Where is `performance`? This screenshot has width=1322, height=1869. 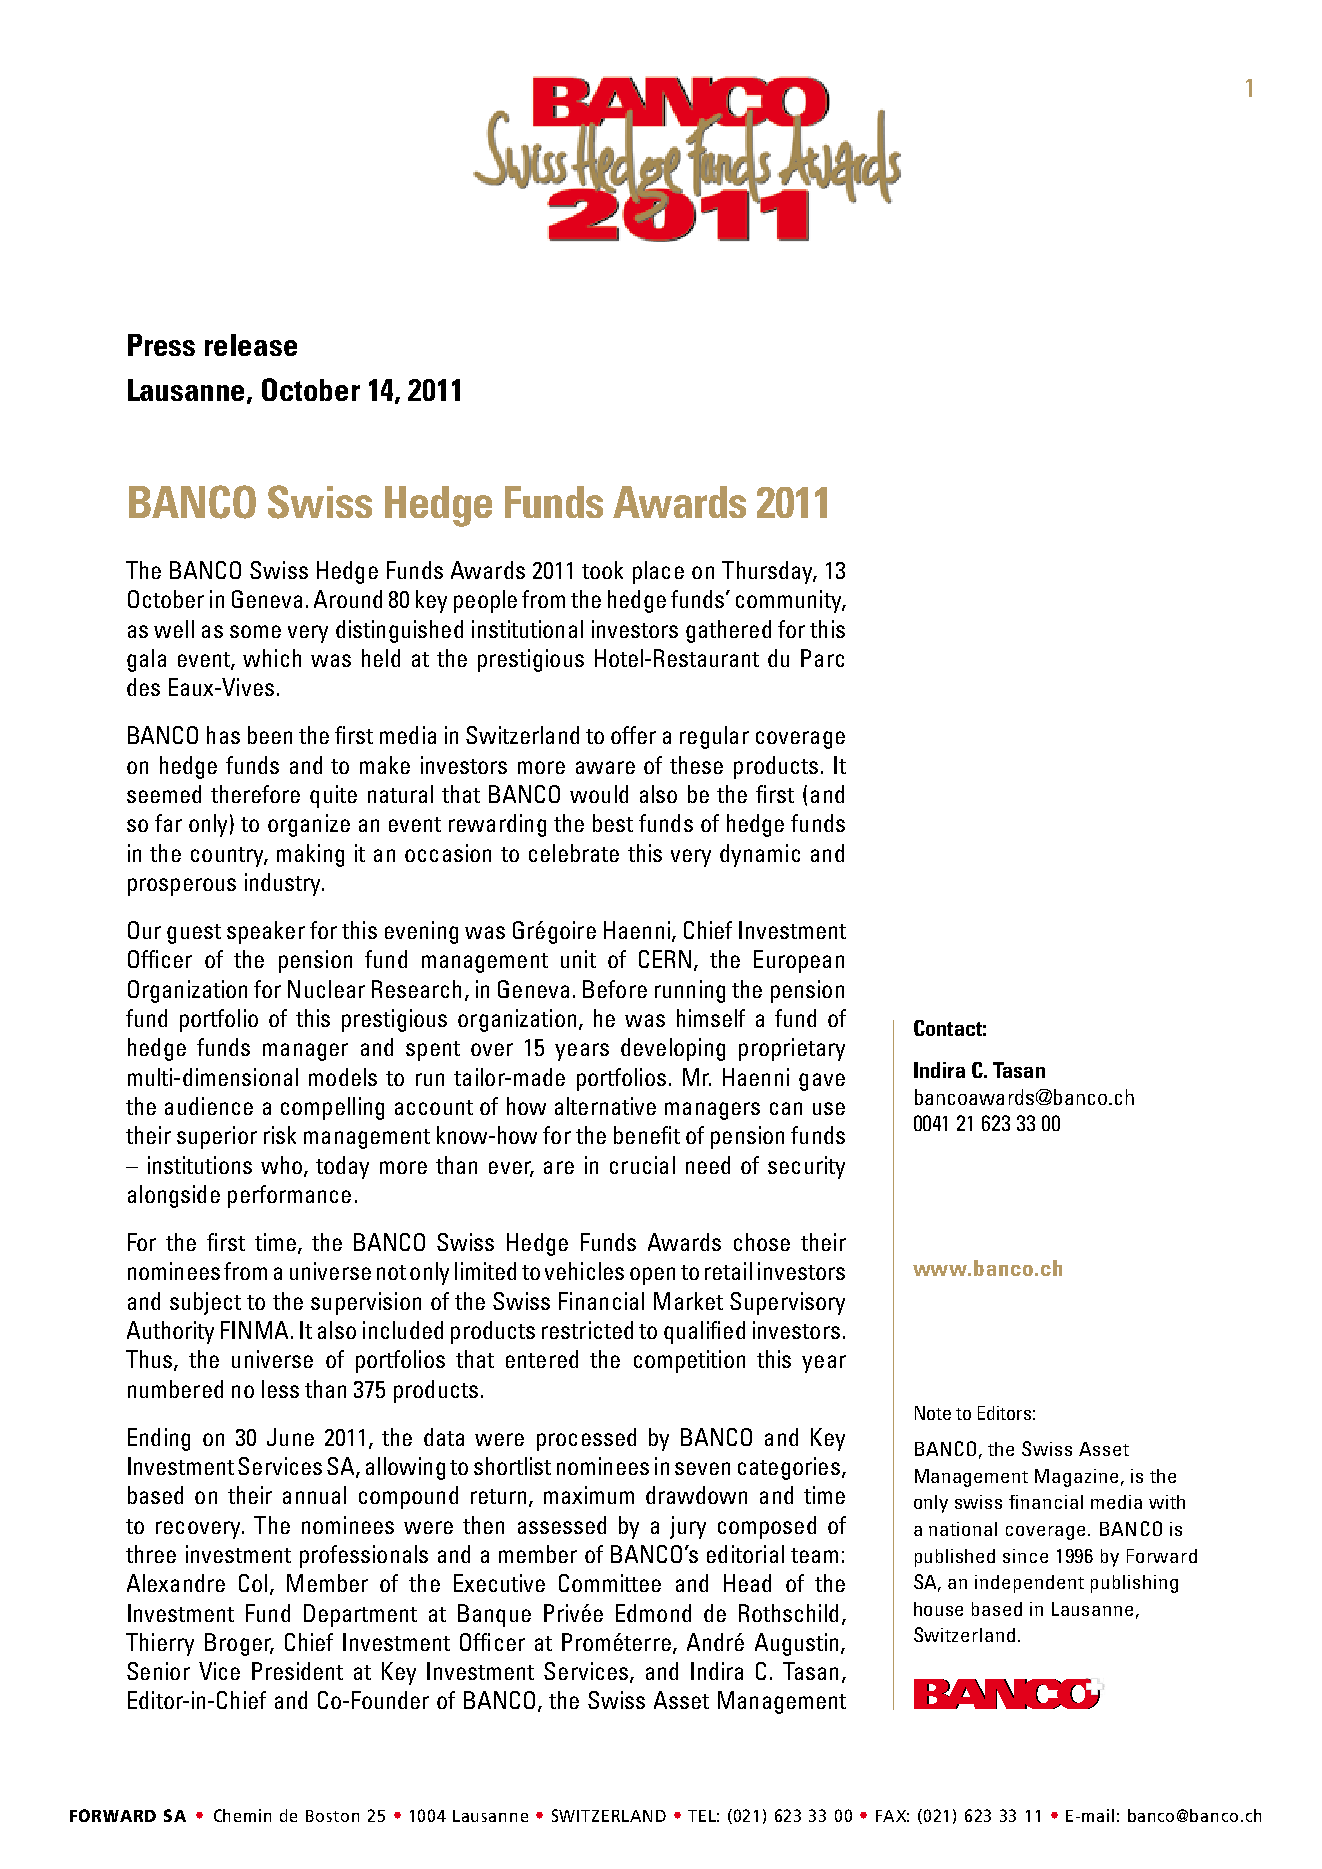
performance is located at coordinates (289, 1196).
